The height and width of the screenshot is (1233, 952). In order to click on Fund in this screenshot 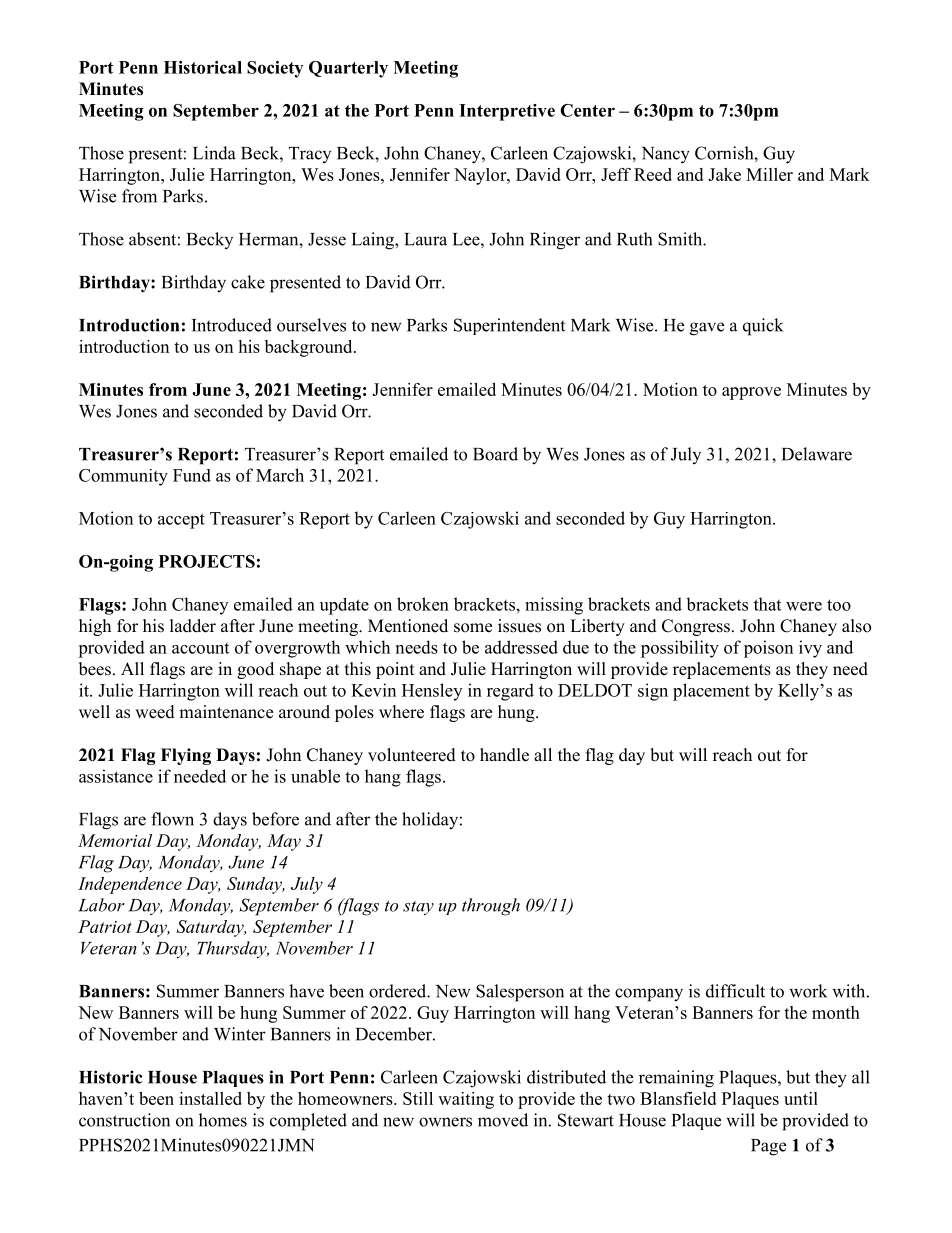, I will do `click(192, 475)`.
